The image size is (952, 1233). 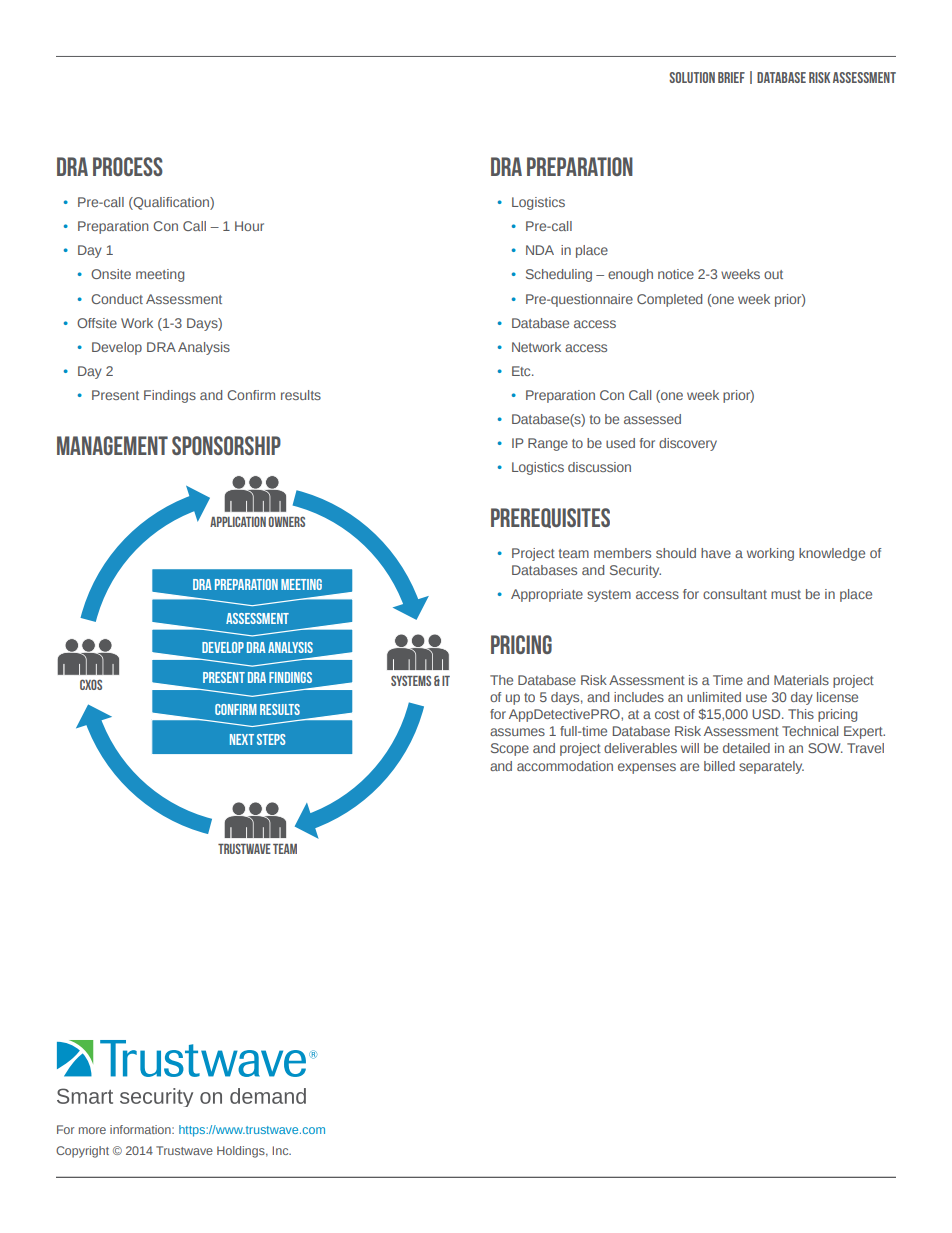 What do you see at coordinates (550, 518) in the screenshot?
I see `Prerequisites` at bounding box center [550, 518].
